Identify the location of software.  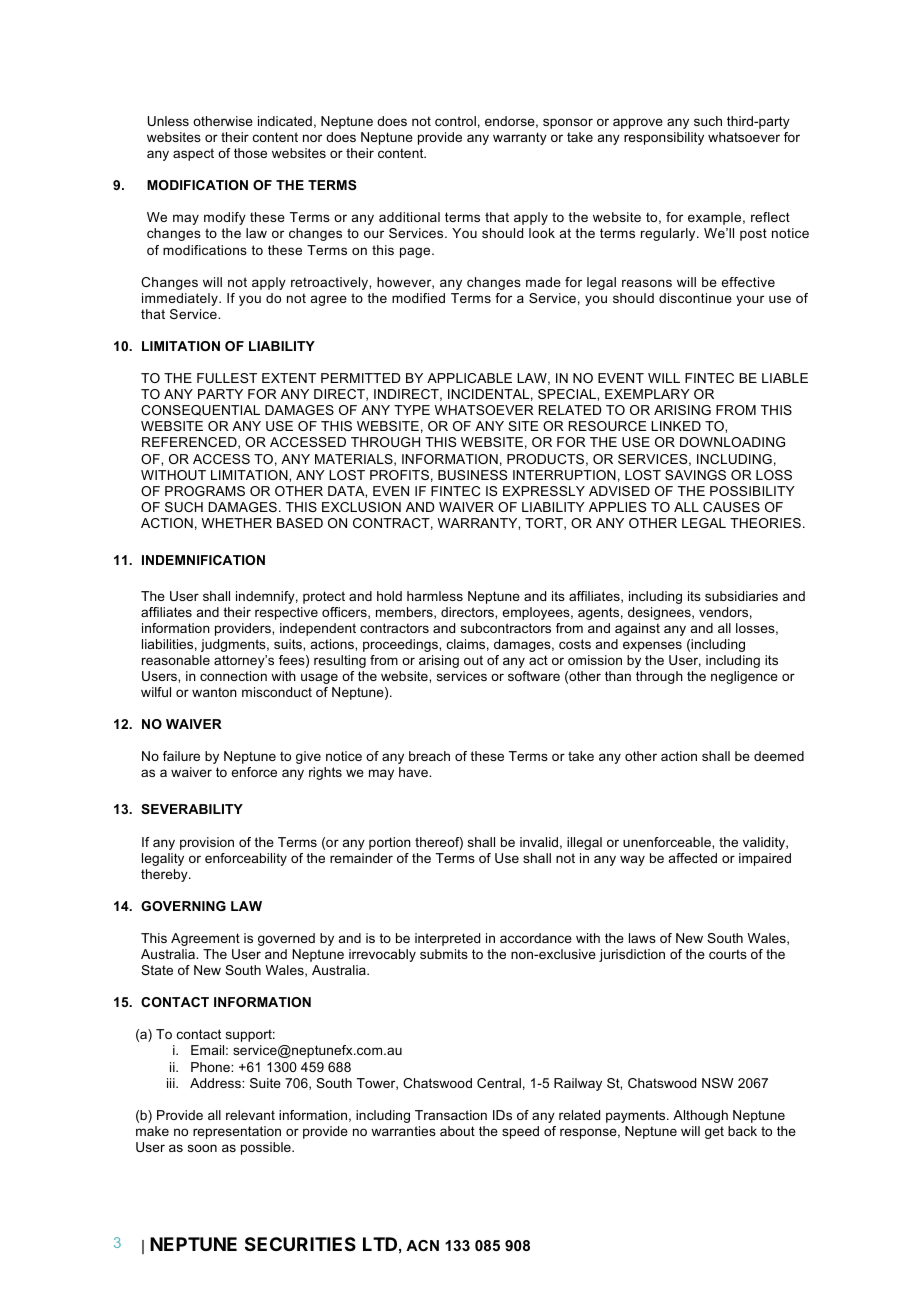
(534, 676).
